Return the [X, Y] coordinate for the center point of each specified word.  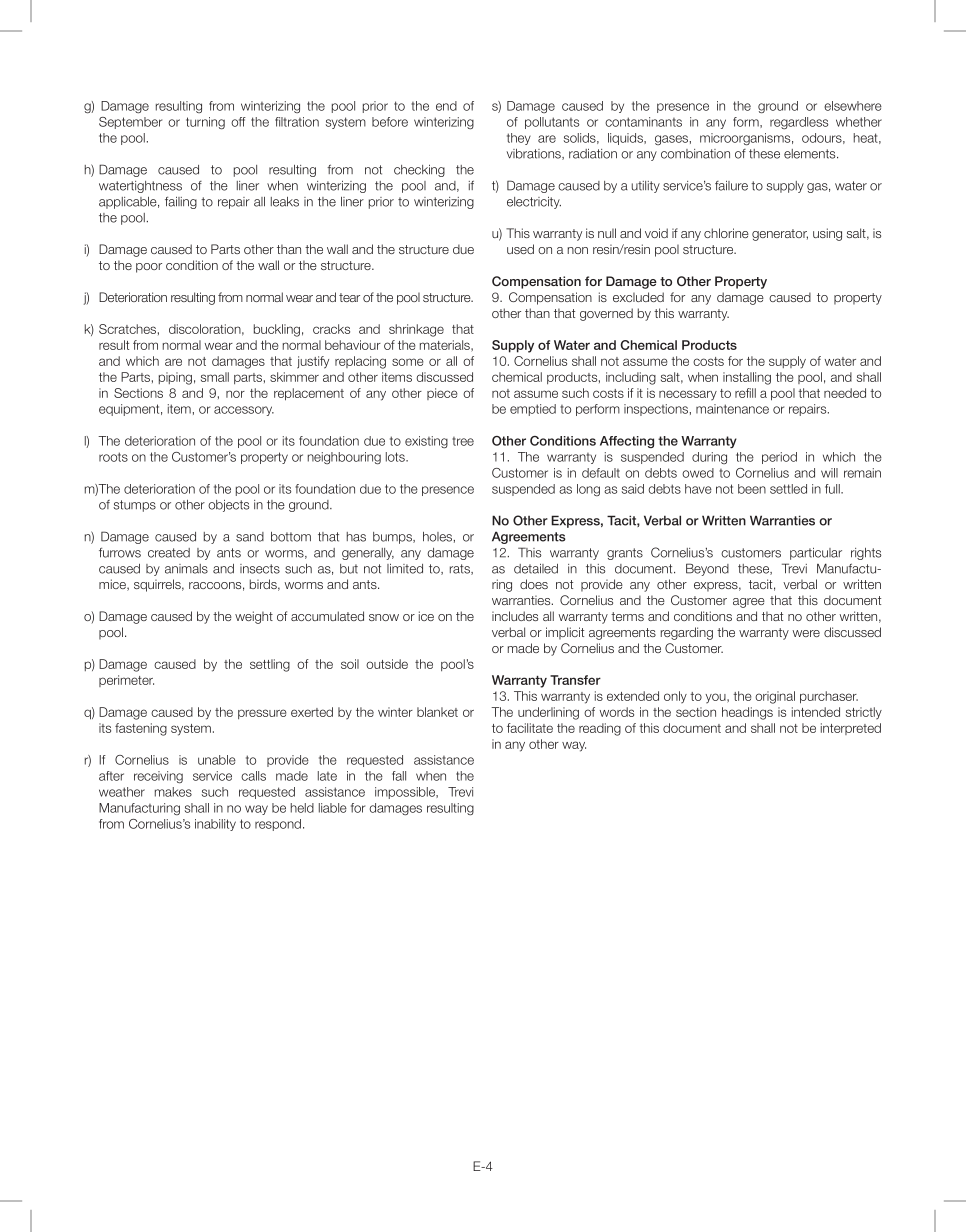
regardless [799, 123]
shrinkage [416, 330]
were [806, 633]
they [519, 139]
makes [173, 792]
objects [228, 506]
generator [780, 235]
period [779, 458]
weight [254, 617]
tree [463, 441]
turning [205, 123]
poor [149, 268]
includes [515, 616]
